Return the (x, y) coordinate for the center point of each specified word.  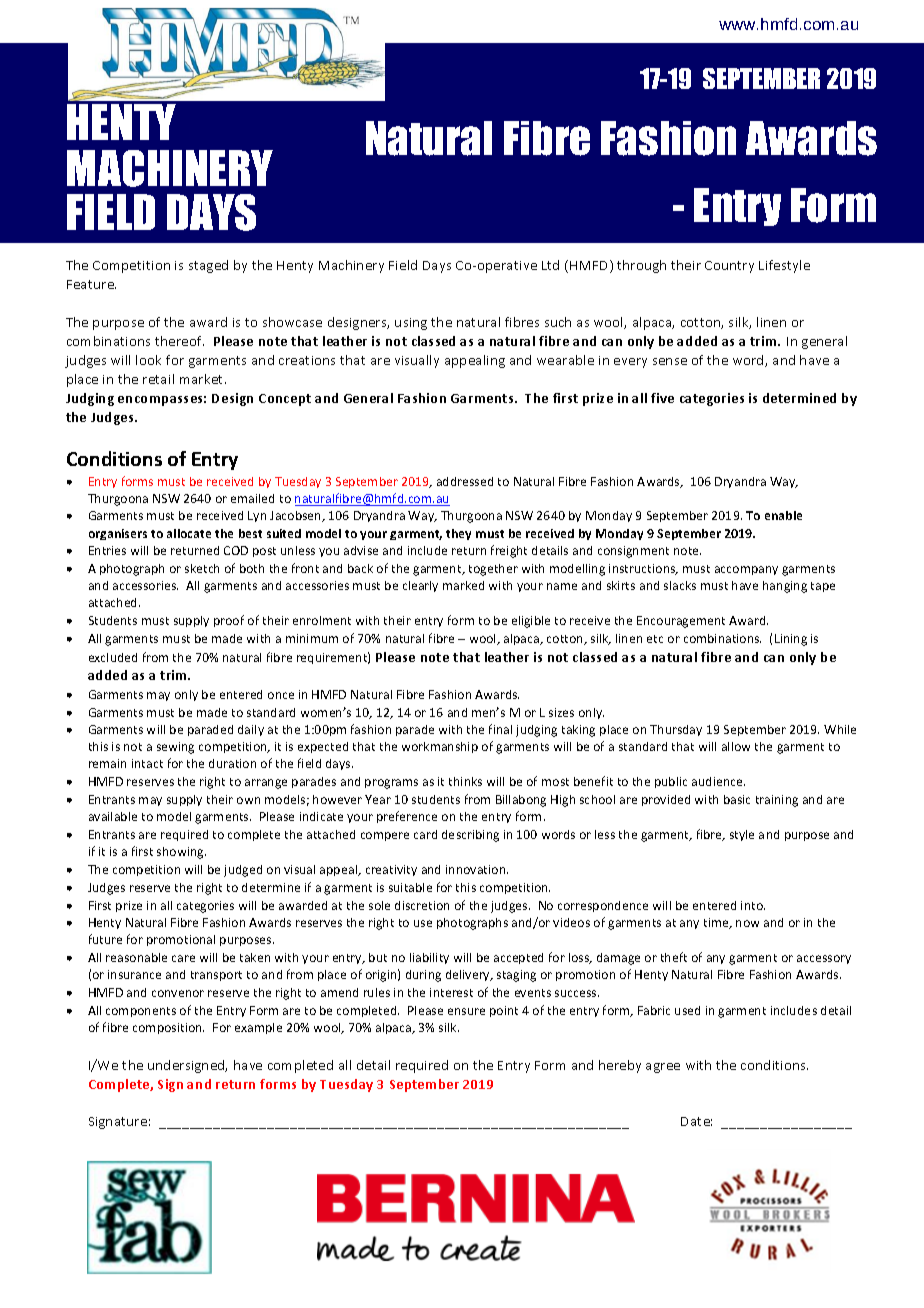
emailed (252, 498)
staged (208, 266)
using (411, 324)
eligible (531, 622)
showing (181, 853)
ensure (466, 1011)
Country (729, 267)
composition (168, 1028)
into (753, 905)
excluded (113, 657)
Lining (791, 640)
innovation (477, 869)
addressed (465, 481)
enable (783, 515)
